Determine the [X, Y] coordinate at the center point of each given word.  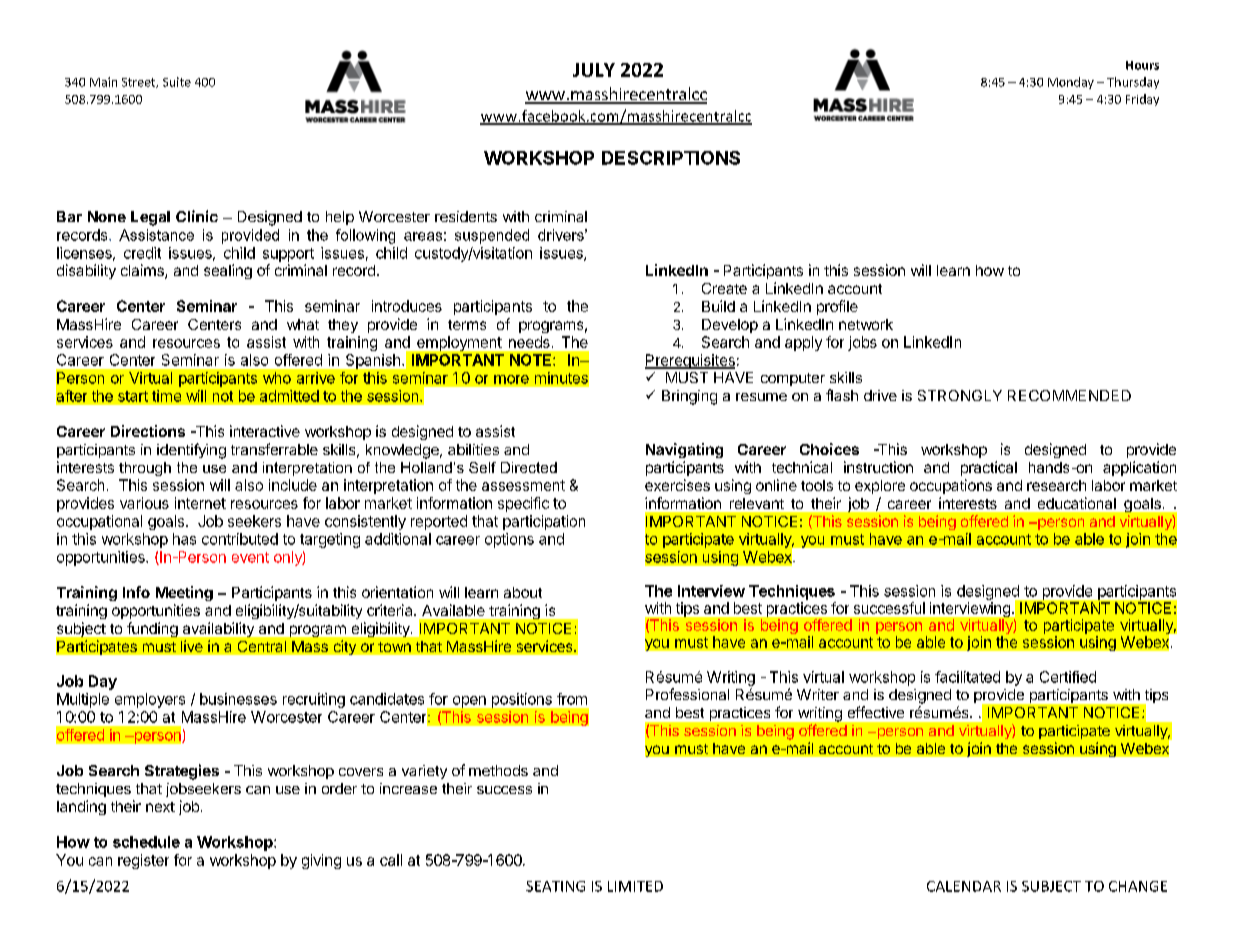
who [277, 378]
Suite [177, 82]
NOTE [532, 360]
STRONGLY [960, 395]
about [523, 592]
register [143, 861]
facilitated [967, 677]
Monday [1071, 83]
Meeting [184, 593]
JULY [594, 70]
